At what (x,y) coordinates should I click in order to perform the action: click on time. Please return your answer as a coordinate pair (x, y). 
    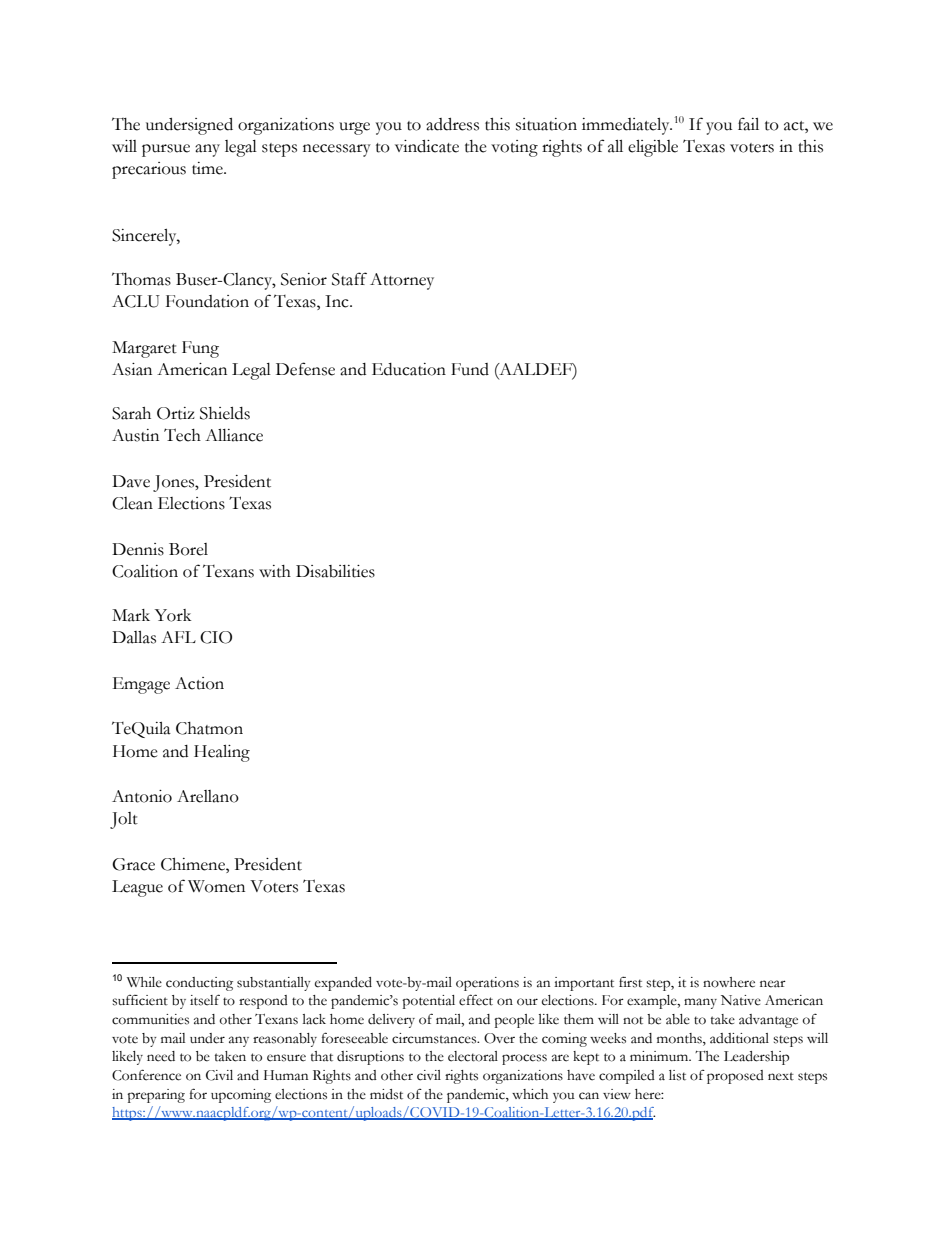
    Looking at the image, I should click on (208, 168).
